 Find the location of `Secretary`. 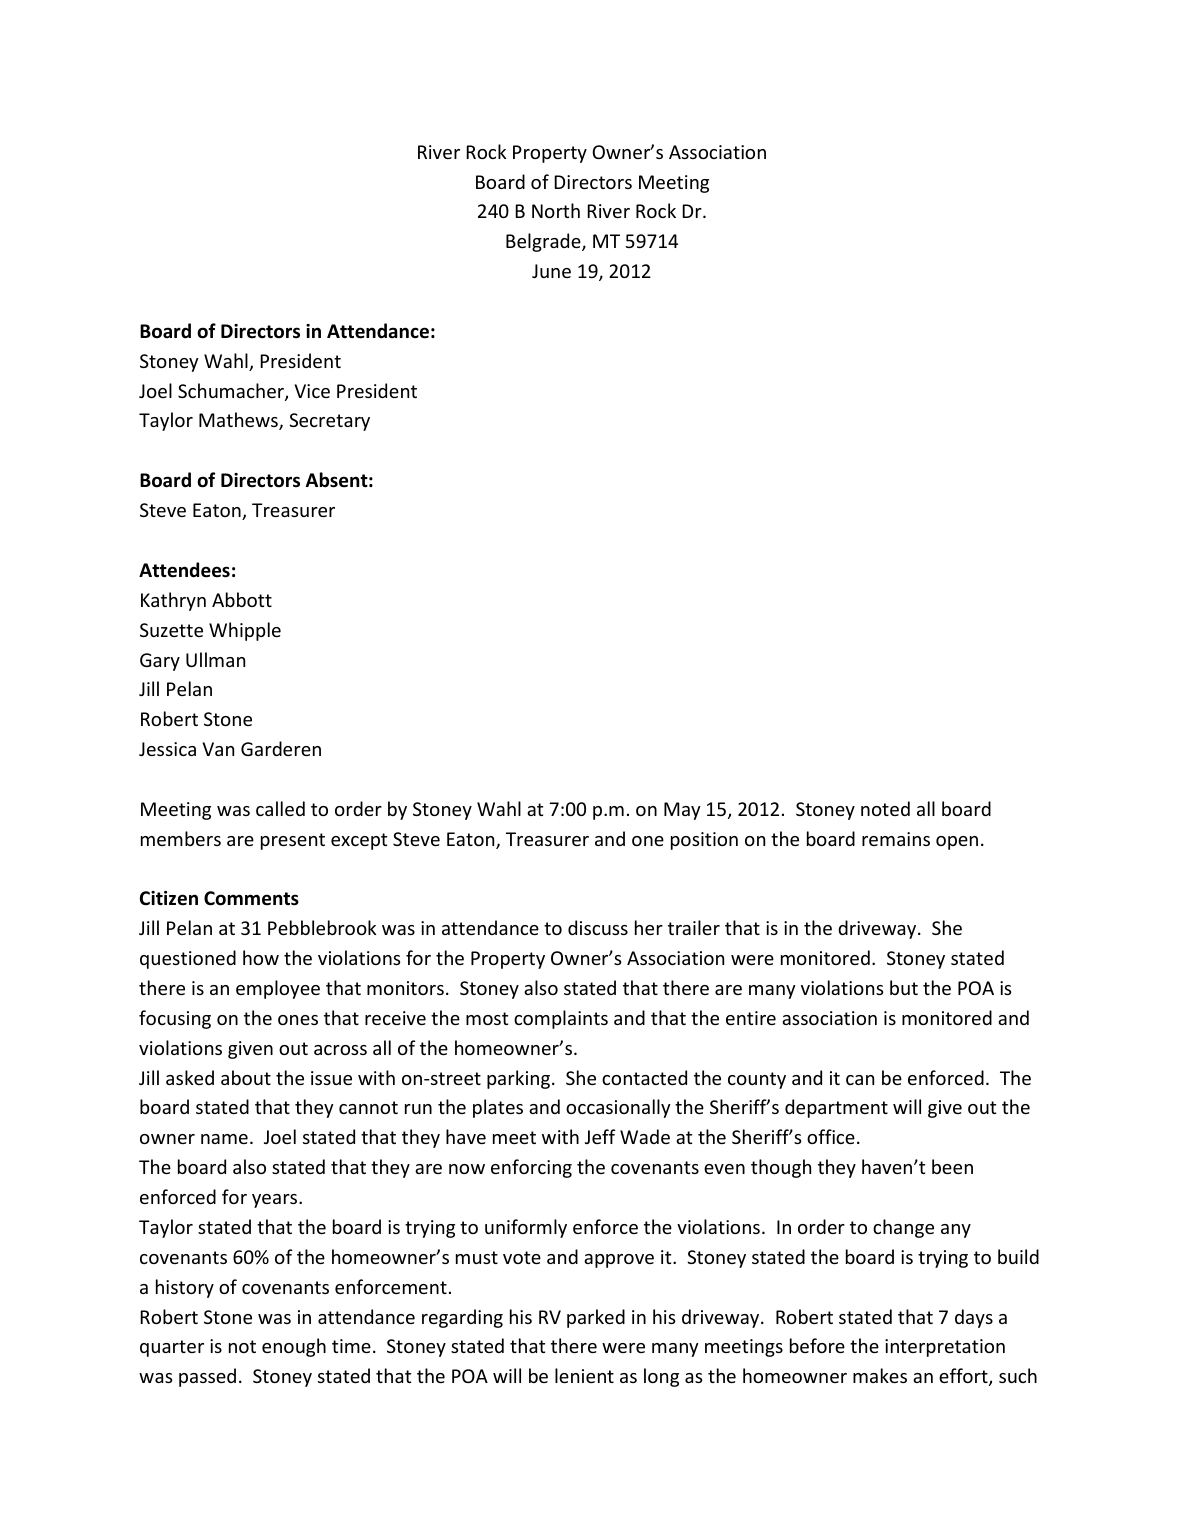

Secretary is located at coordinates (329, 422).
